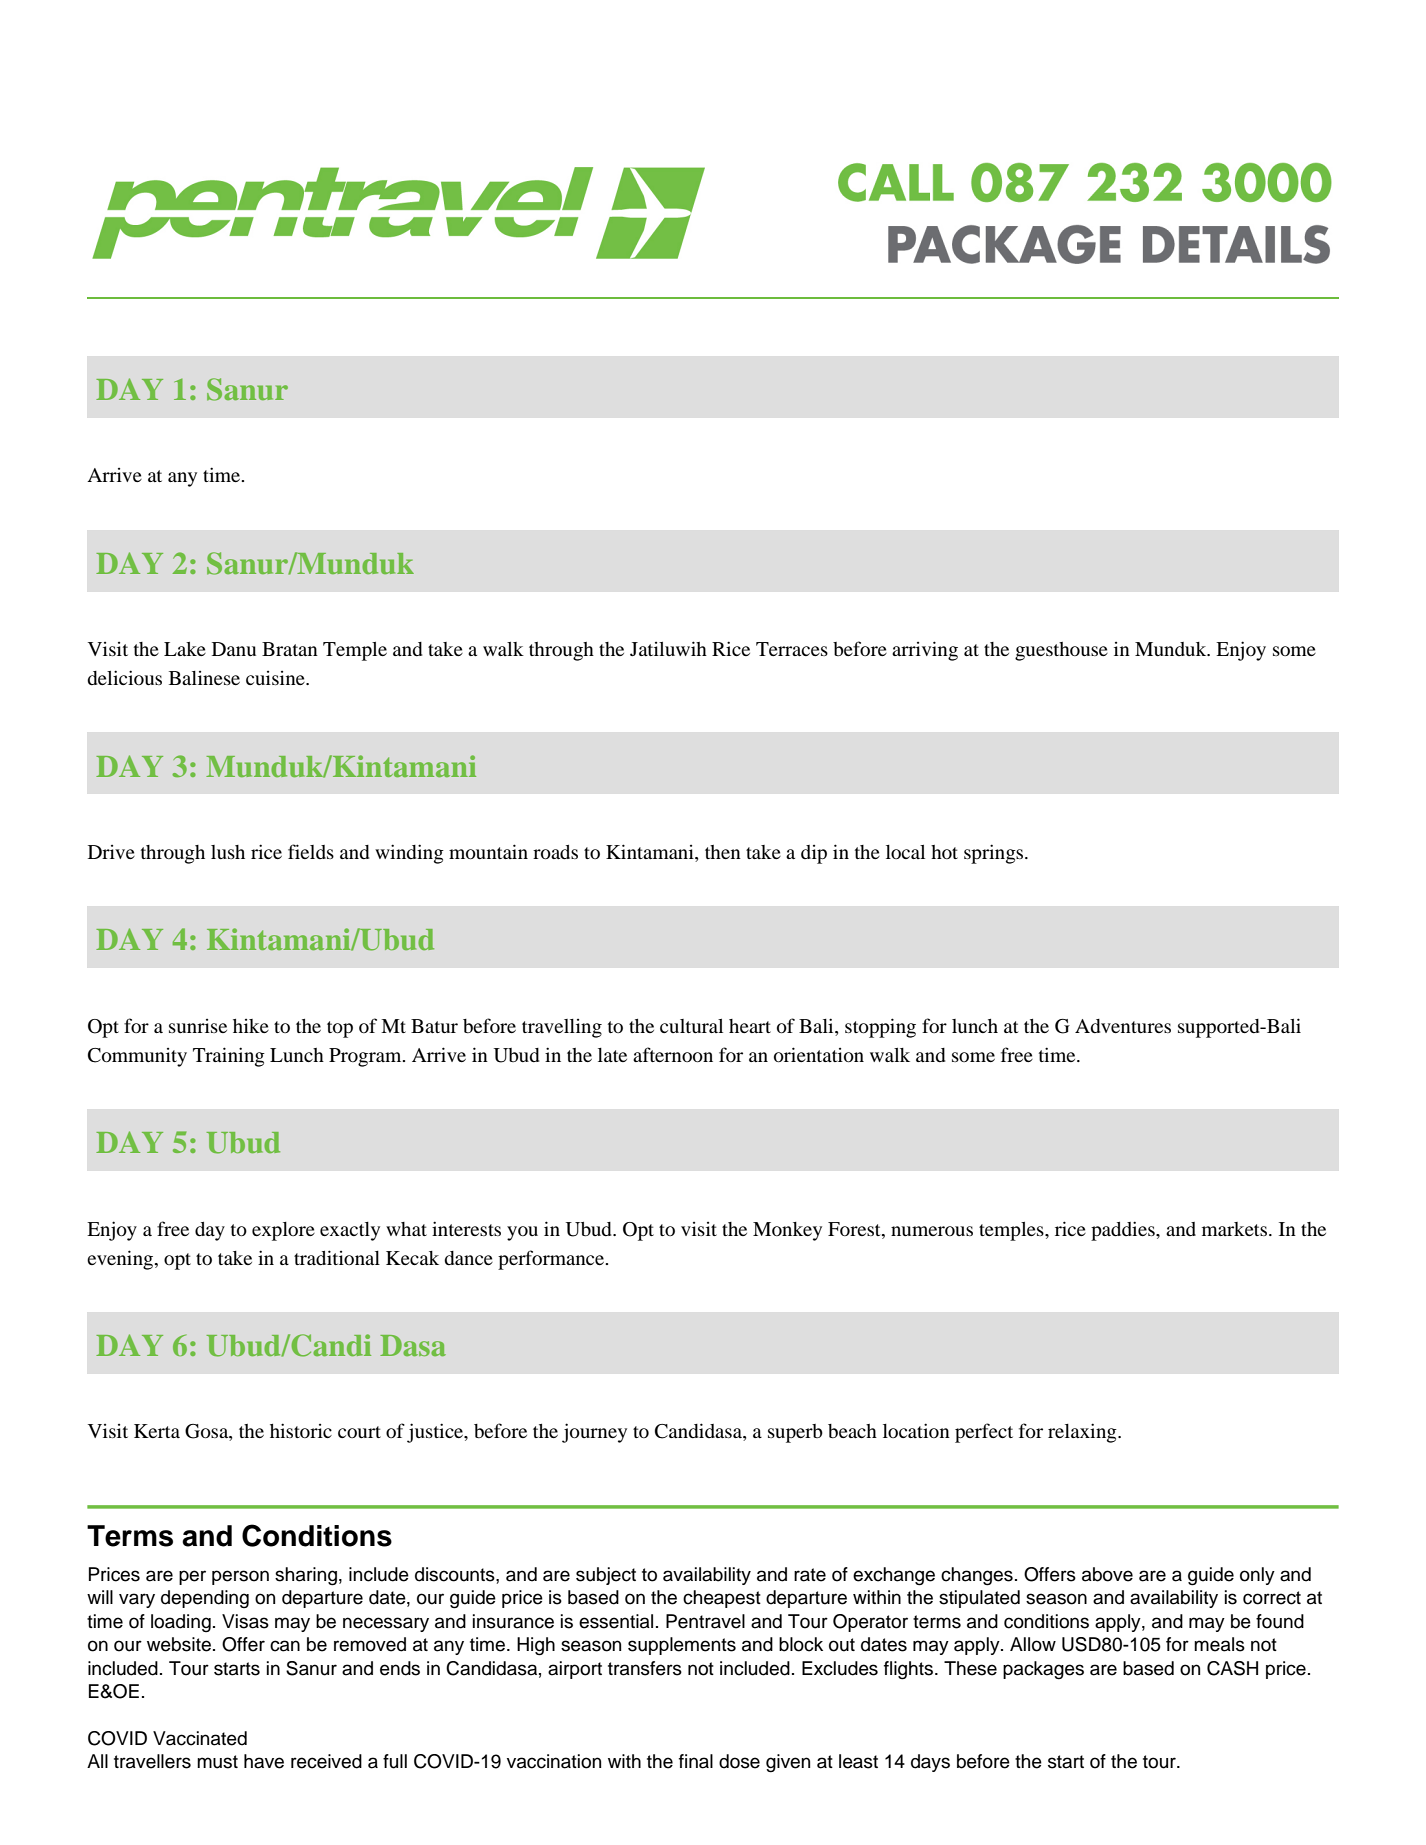  Describe the element at coordinates (1083, 1433) in the screenshot. I see `relaxing` at that location.
